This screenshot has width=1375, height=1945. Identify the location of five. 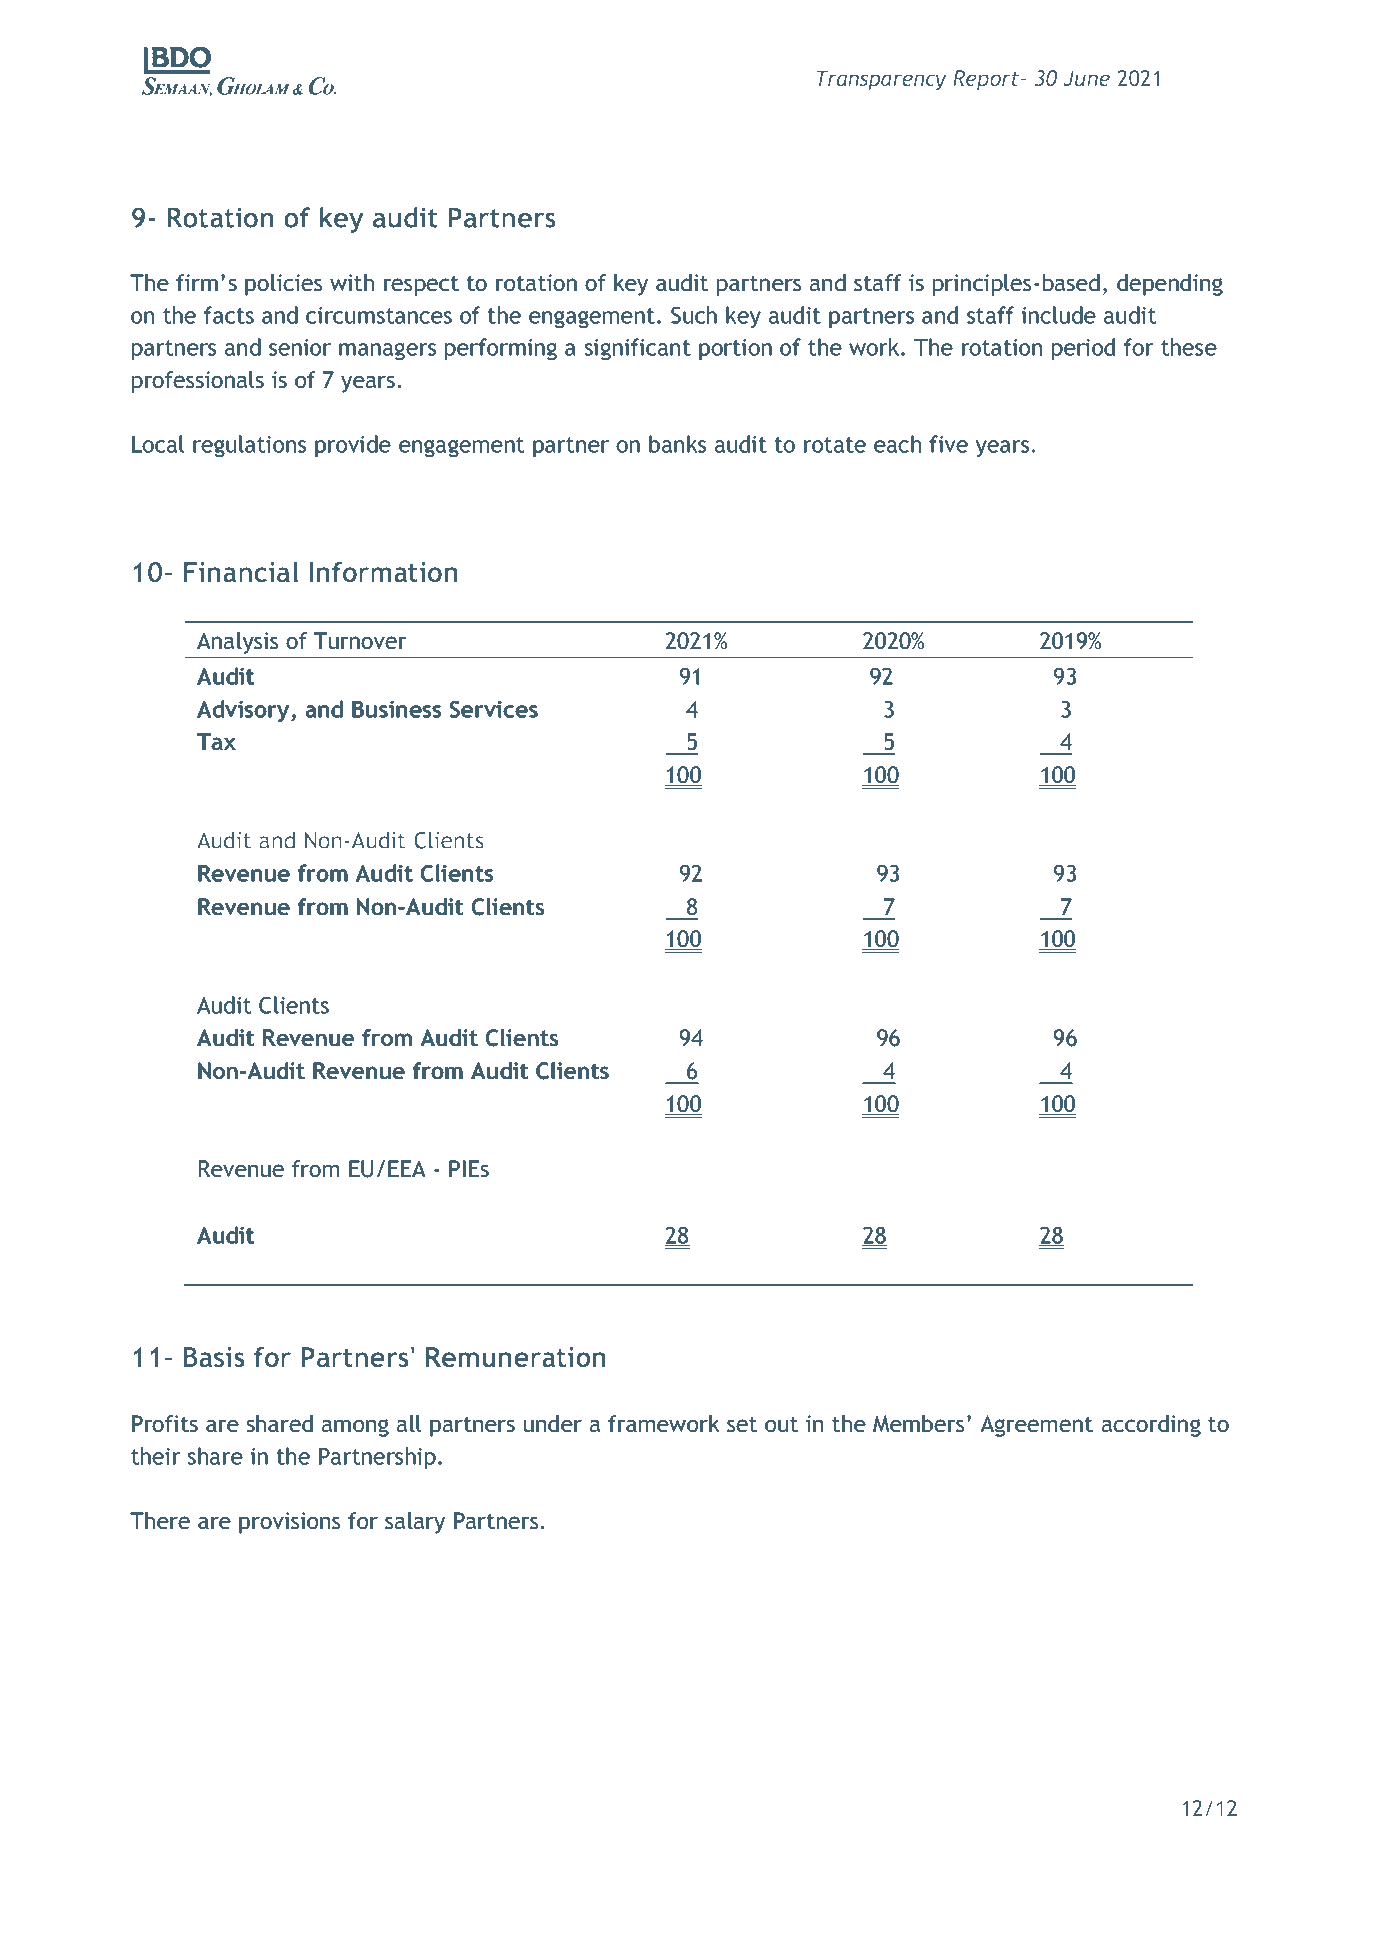
(948, 444).
